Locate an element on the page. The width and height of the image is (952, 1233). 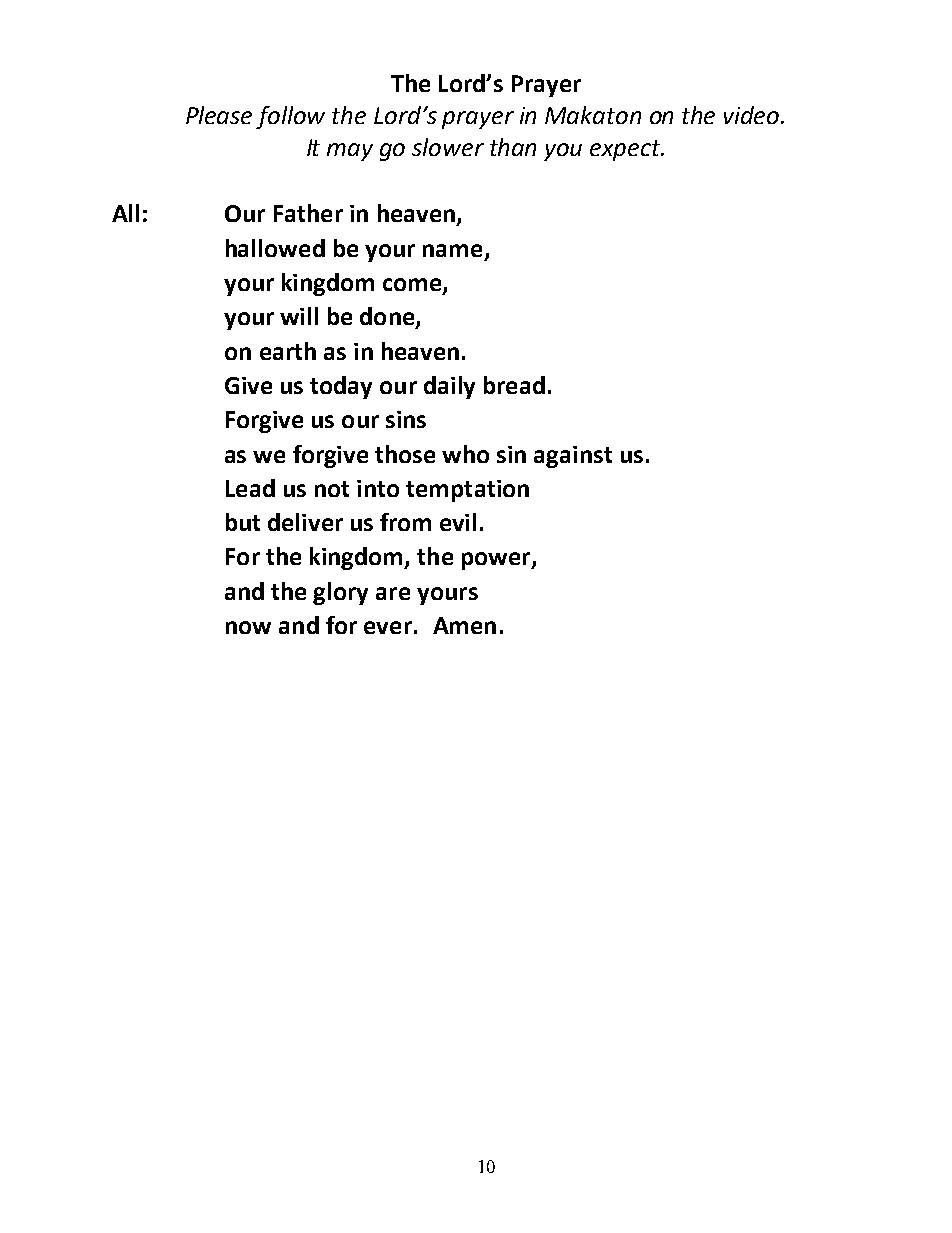
bread is located at coordinates (514, 385).
